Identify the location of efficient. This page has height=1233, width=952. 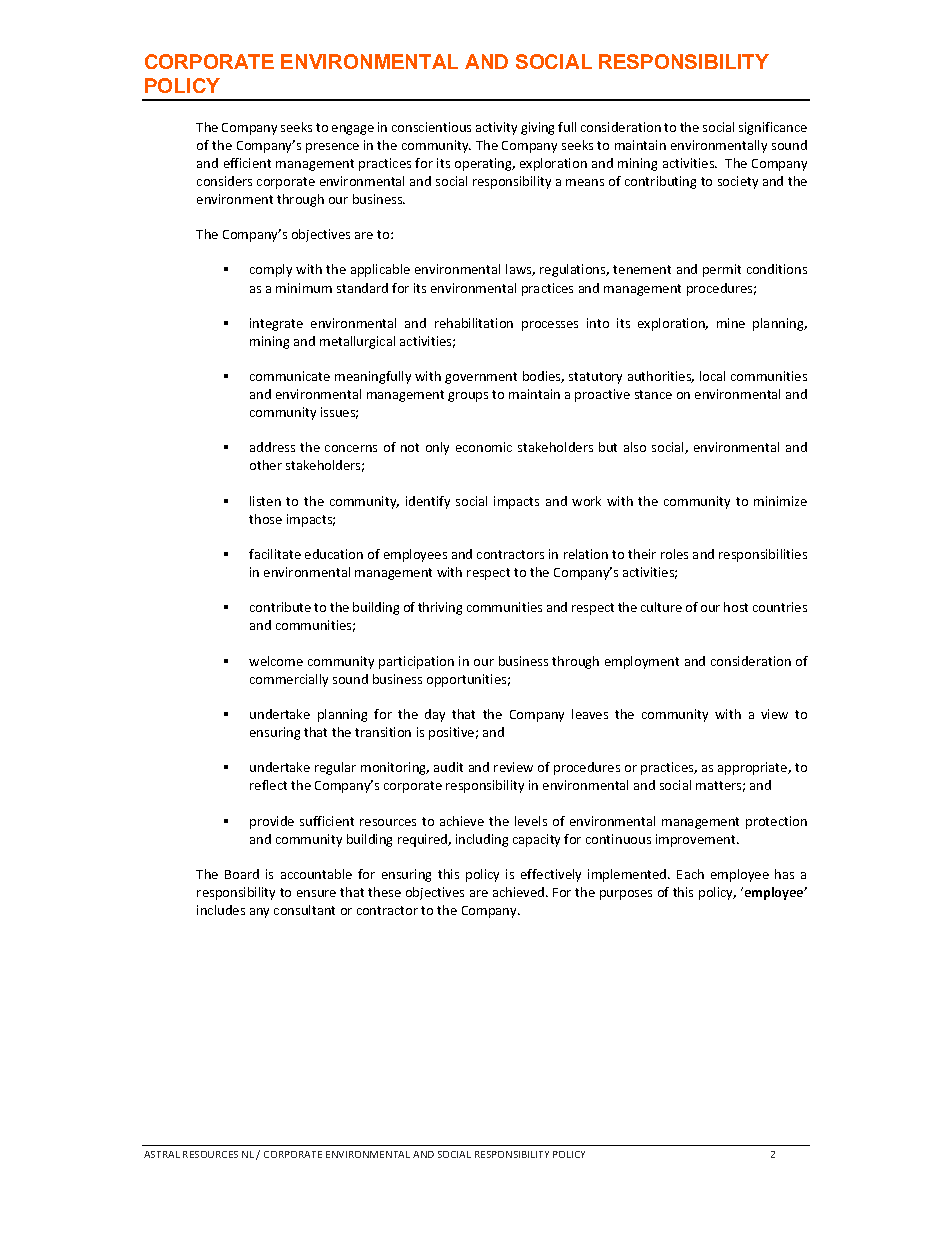
(247, 163).
